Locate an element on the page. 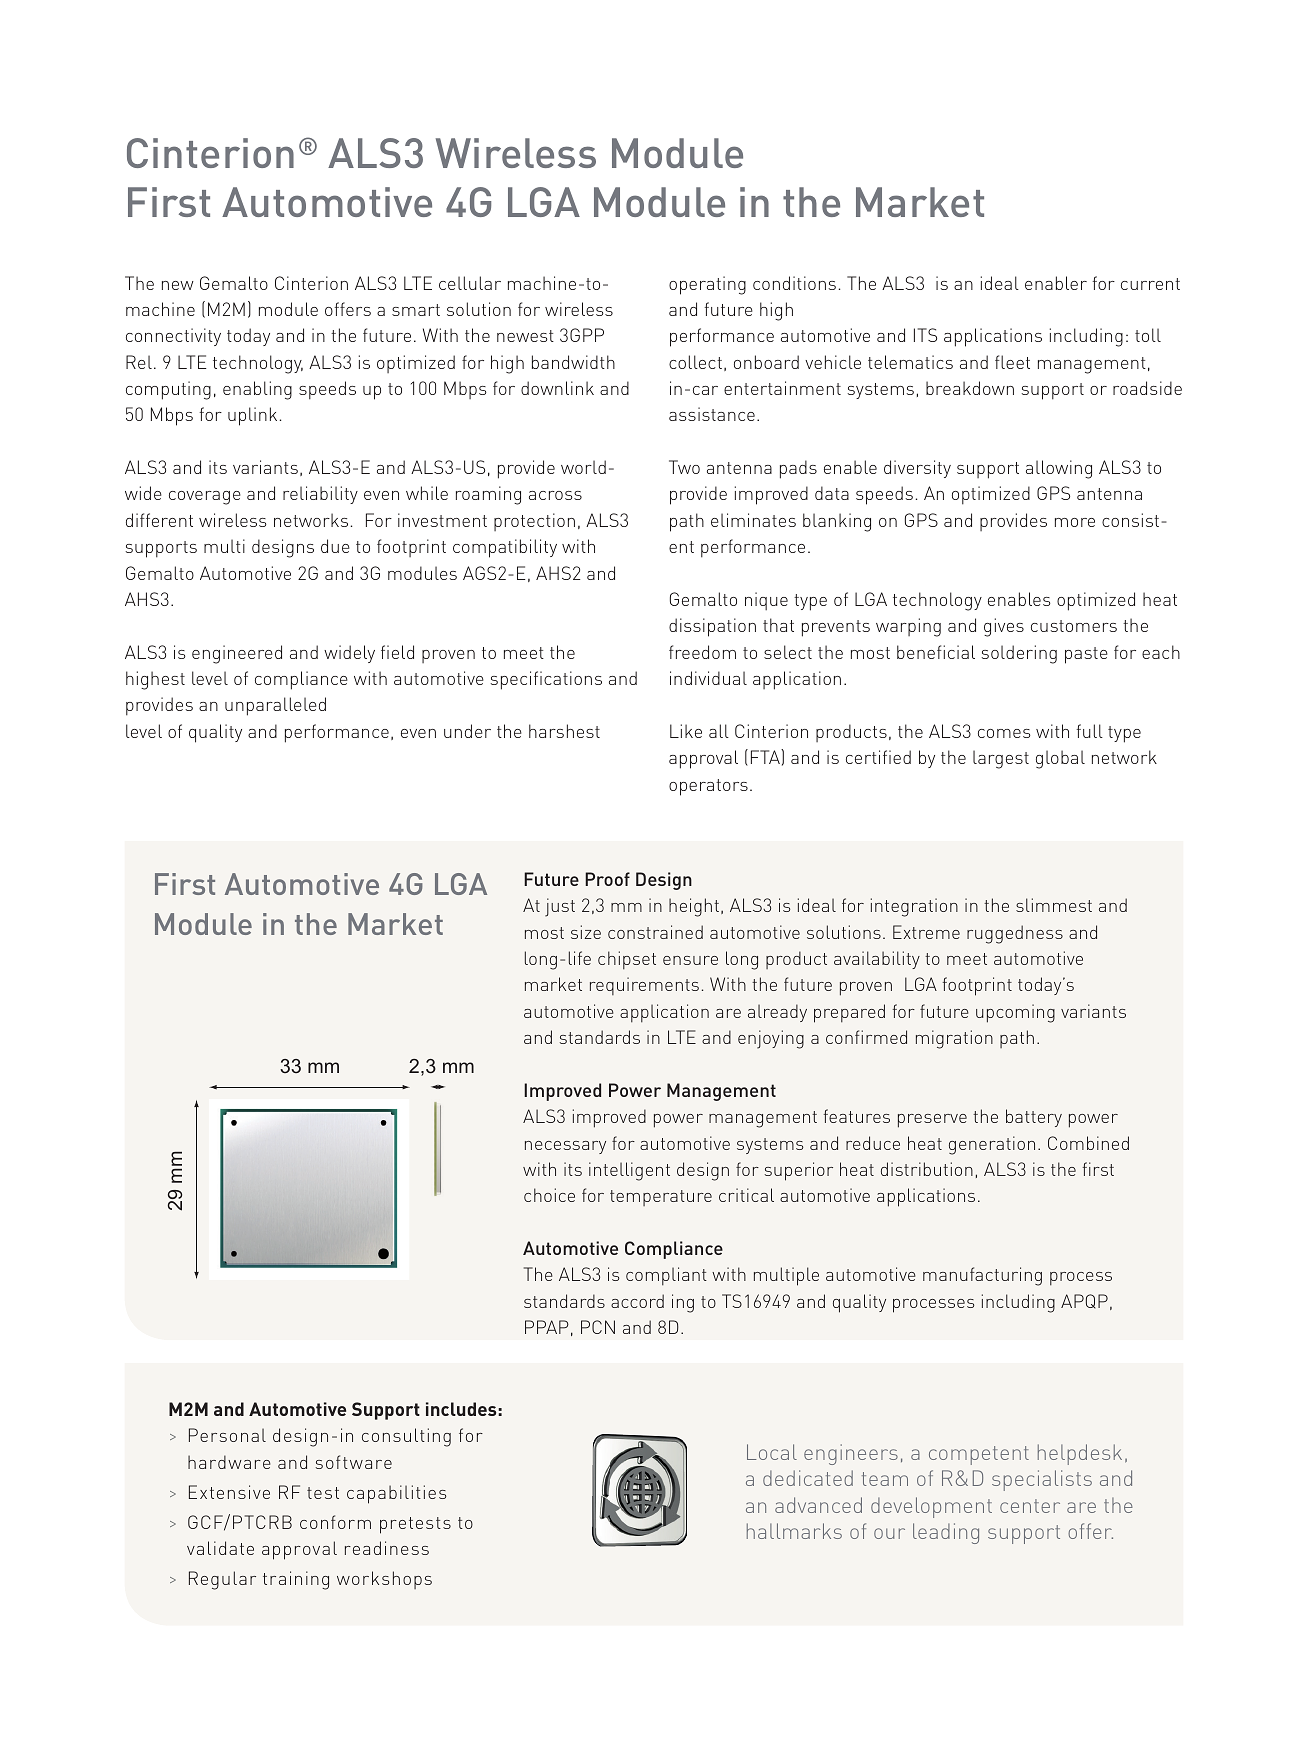  center is located at coordinates (1030, 1506).
